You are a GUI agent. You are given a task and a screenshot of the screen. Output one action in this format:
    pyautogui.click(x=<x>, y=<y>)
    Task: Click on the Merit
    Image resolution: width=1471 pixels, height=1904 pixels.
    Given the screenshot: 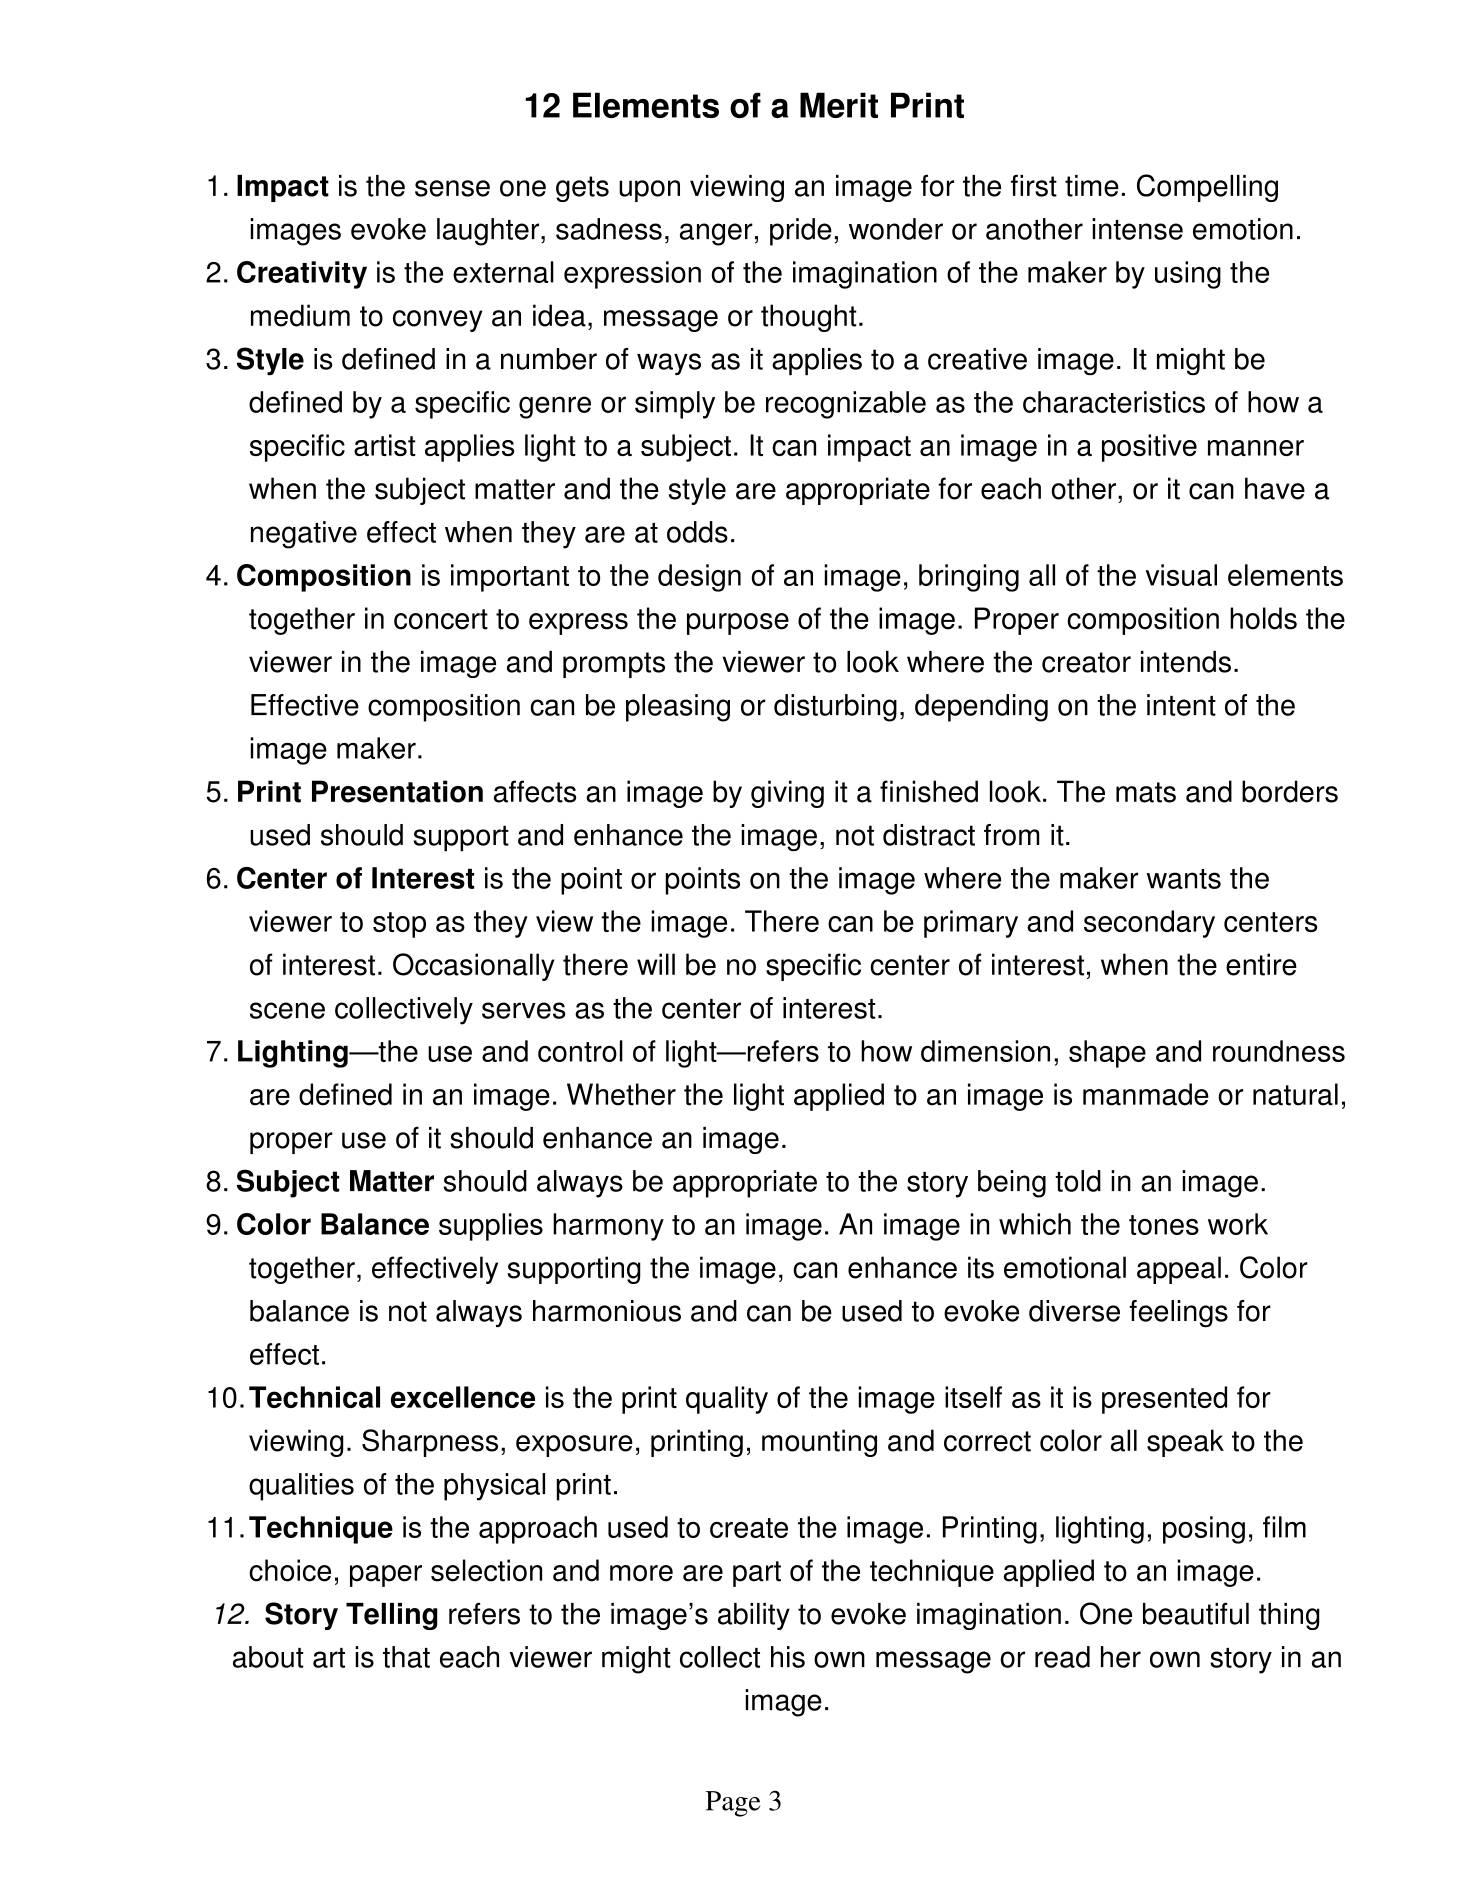 What is the action you would take?
    pyautogui.click(x=839, y=105)
